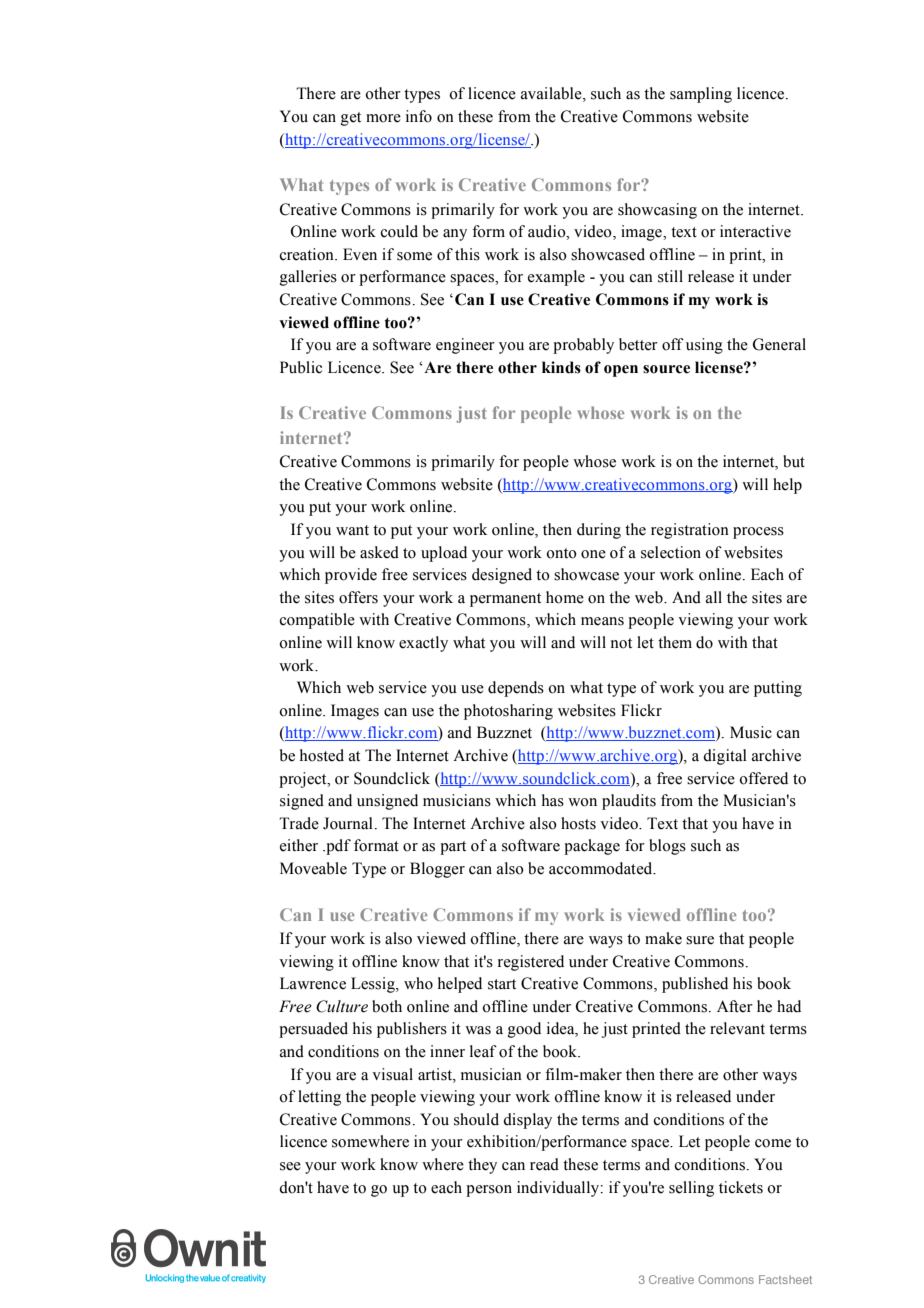 The width and height of the screenshot is (924, 1308). Describe the element at coordinates (419, 116) in the screenshot. I see `info` at that location.
